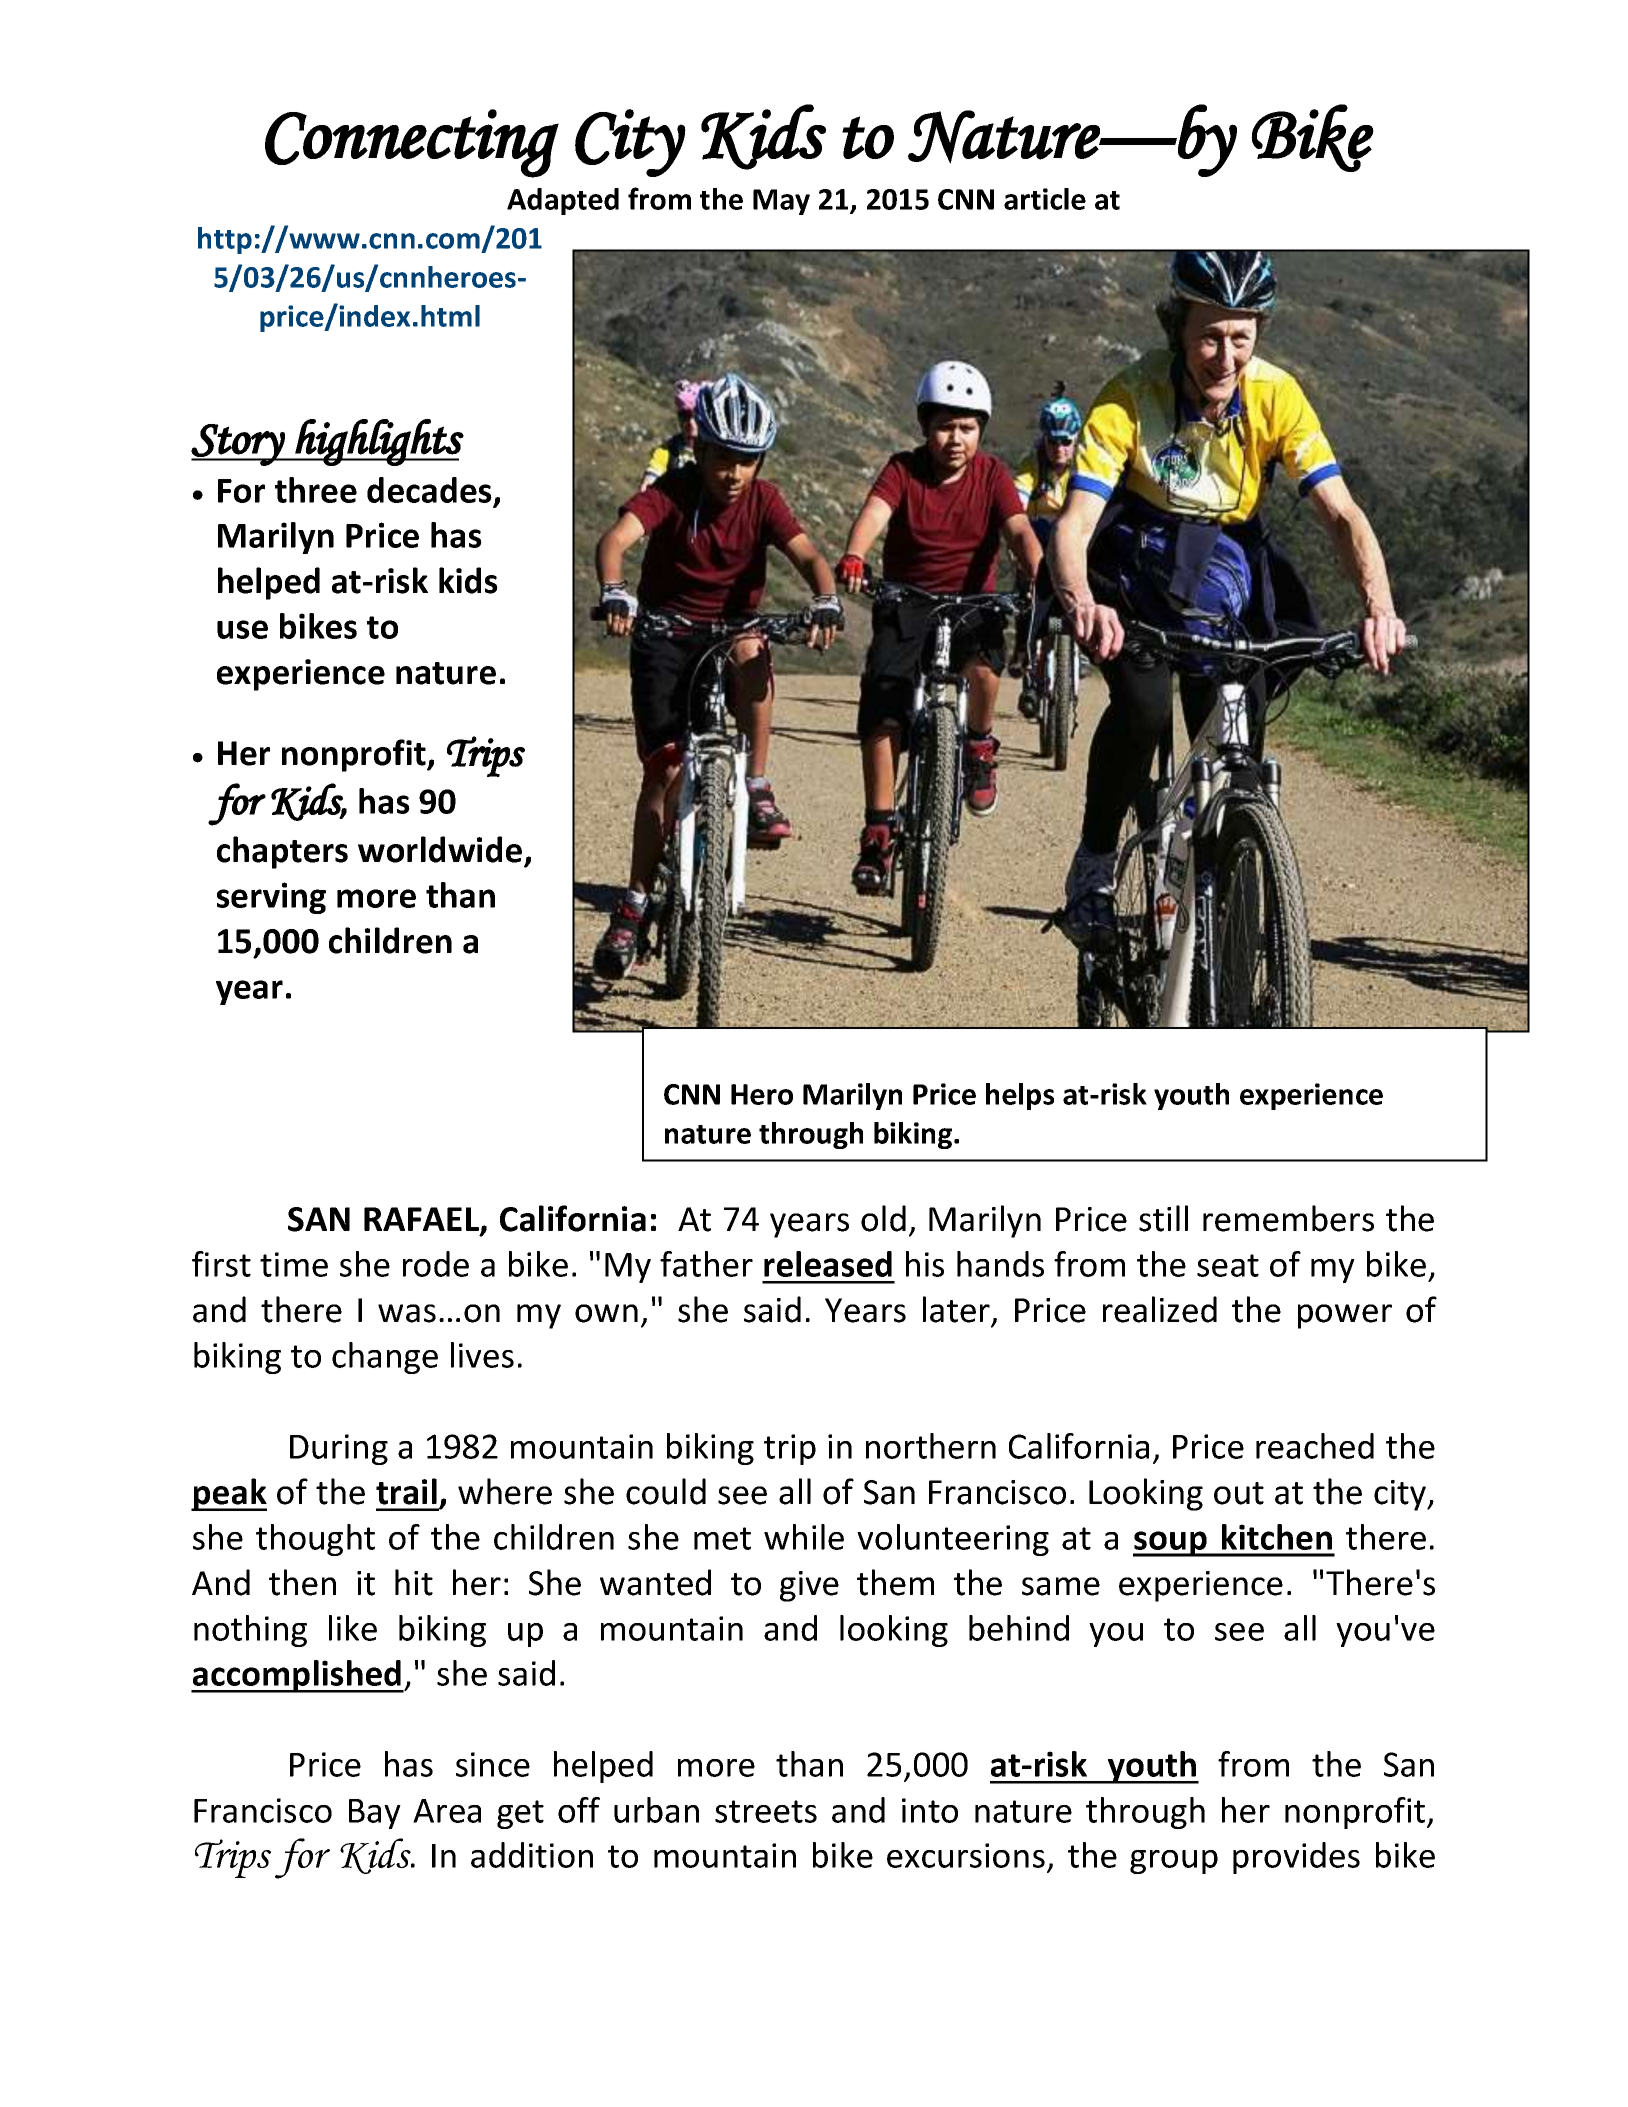  Describe the element at coordinates (412, 143) in the document. I see `Connecting` at that location.
